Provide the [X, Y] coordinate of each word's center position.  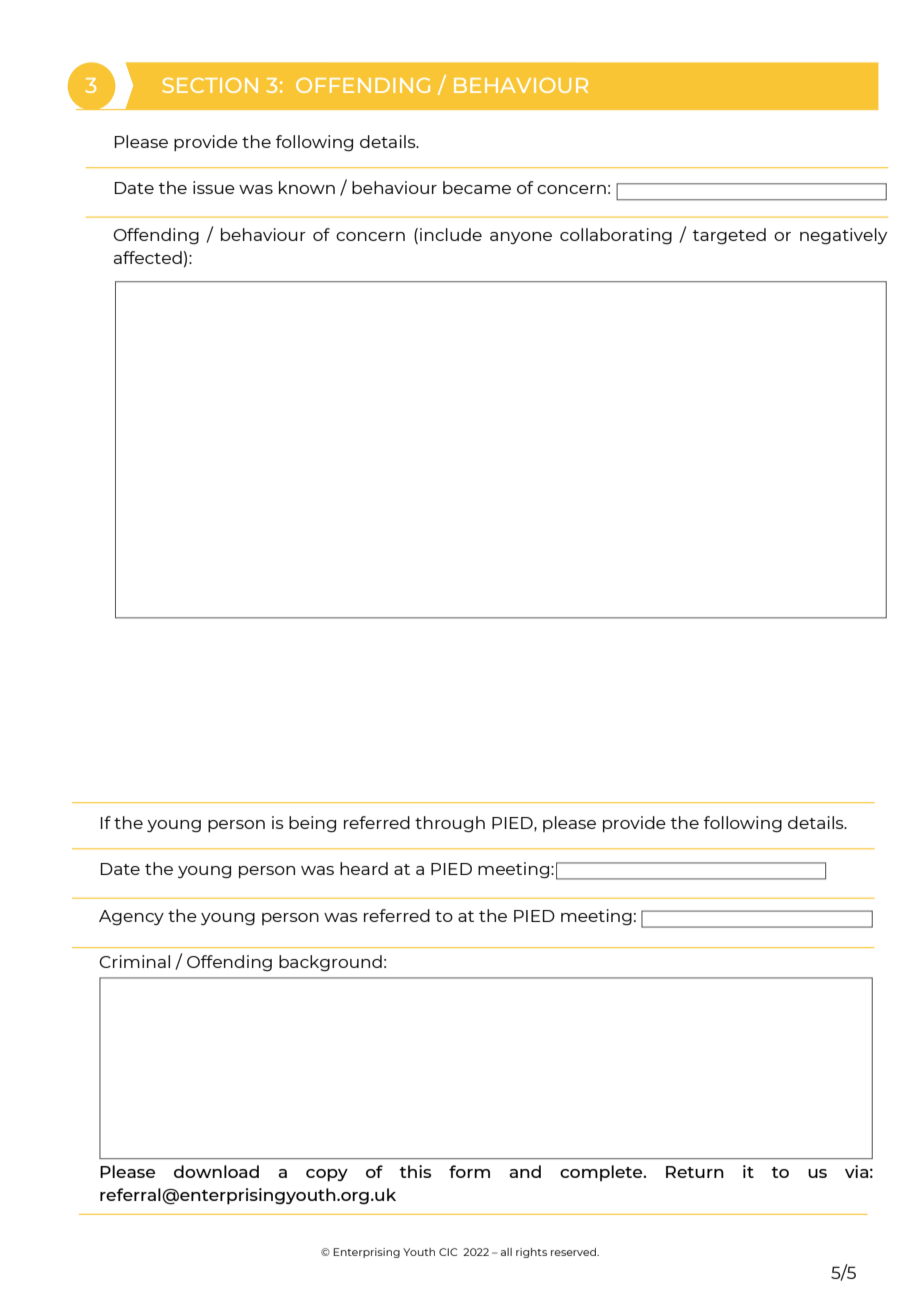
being [312, 824]
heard [364, 868]
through [450, 824]
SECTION [210, 85]
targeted [729, 236]
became [477, 187]
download [216, 1171]
